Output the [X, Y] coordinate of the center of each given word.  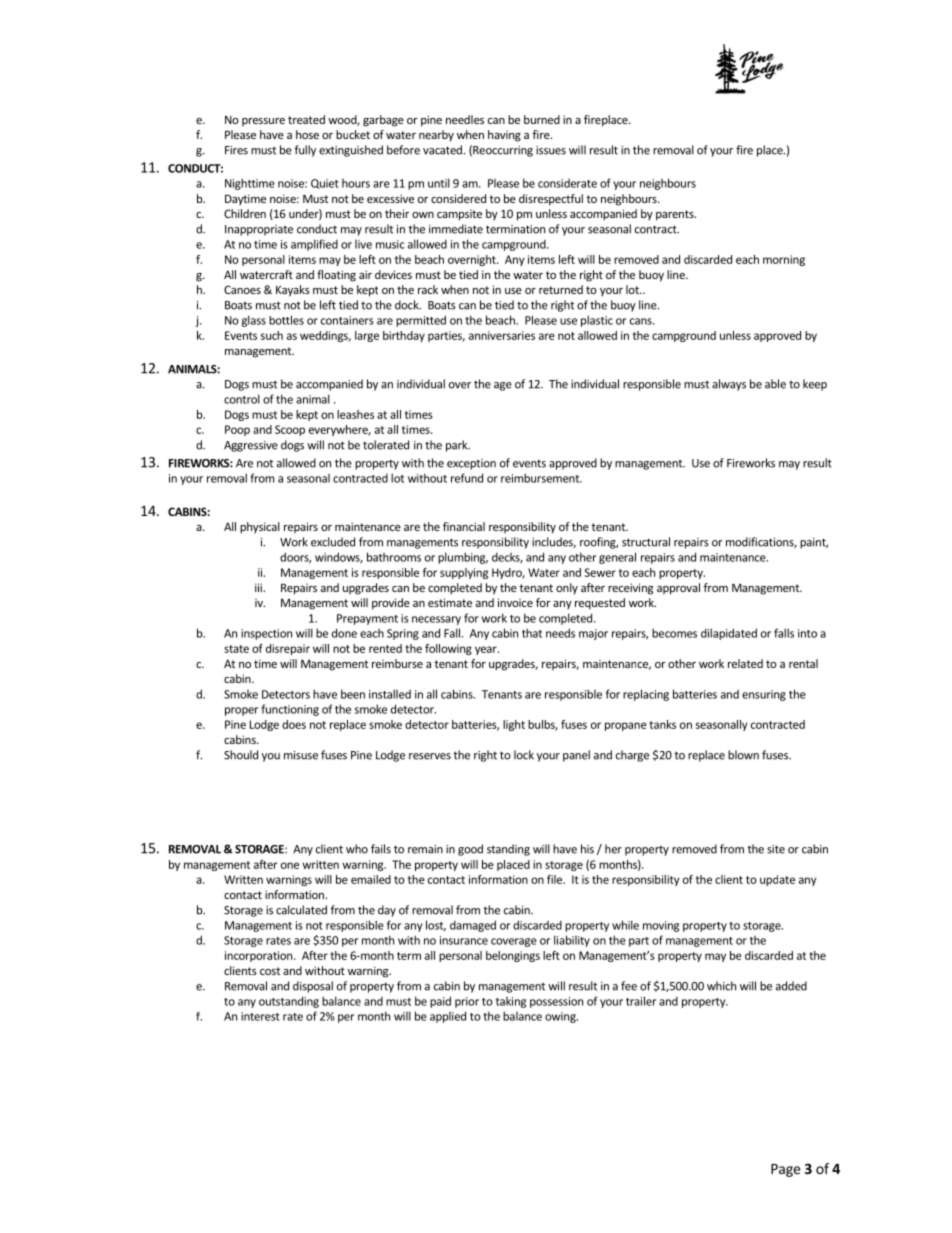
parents [676, 215]
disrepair [288, 649]
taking [511, 1002]
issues [551, 150]
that [532, 633]
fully [305, 151]
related [745, 663]
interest [260, 1016]
